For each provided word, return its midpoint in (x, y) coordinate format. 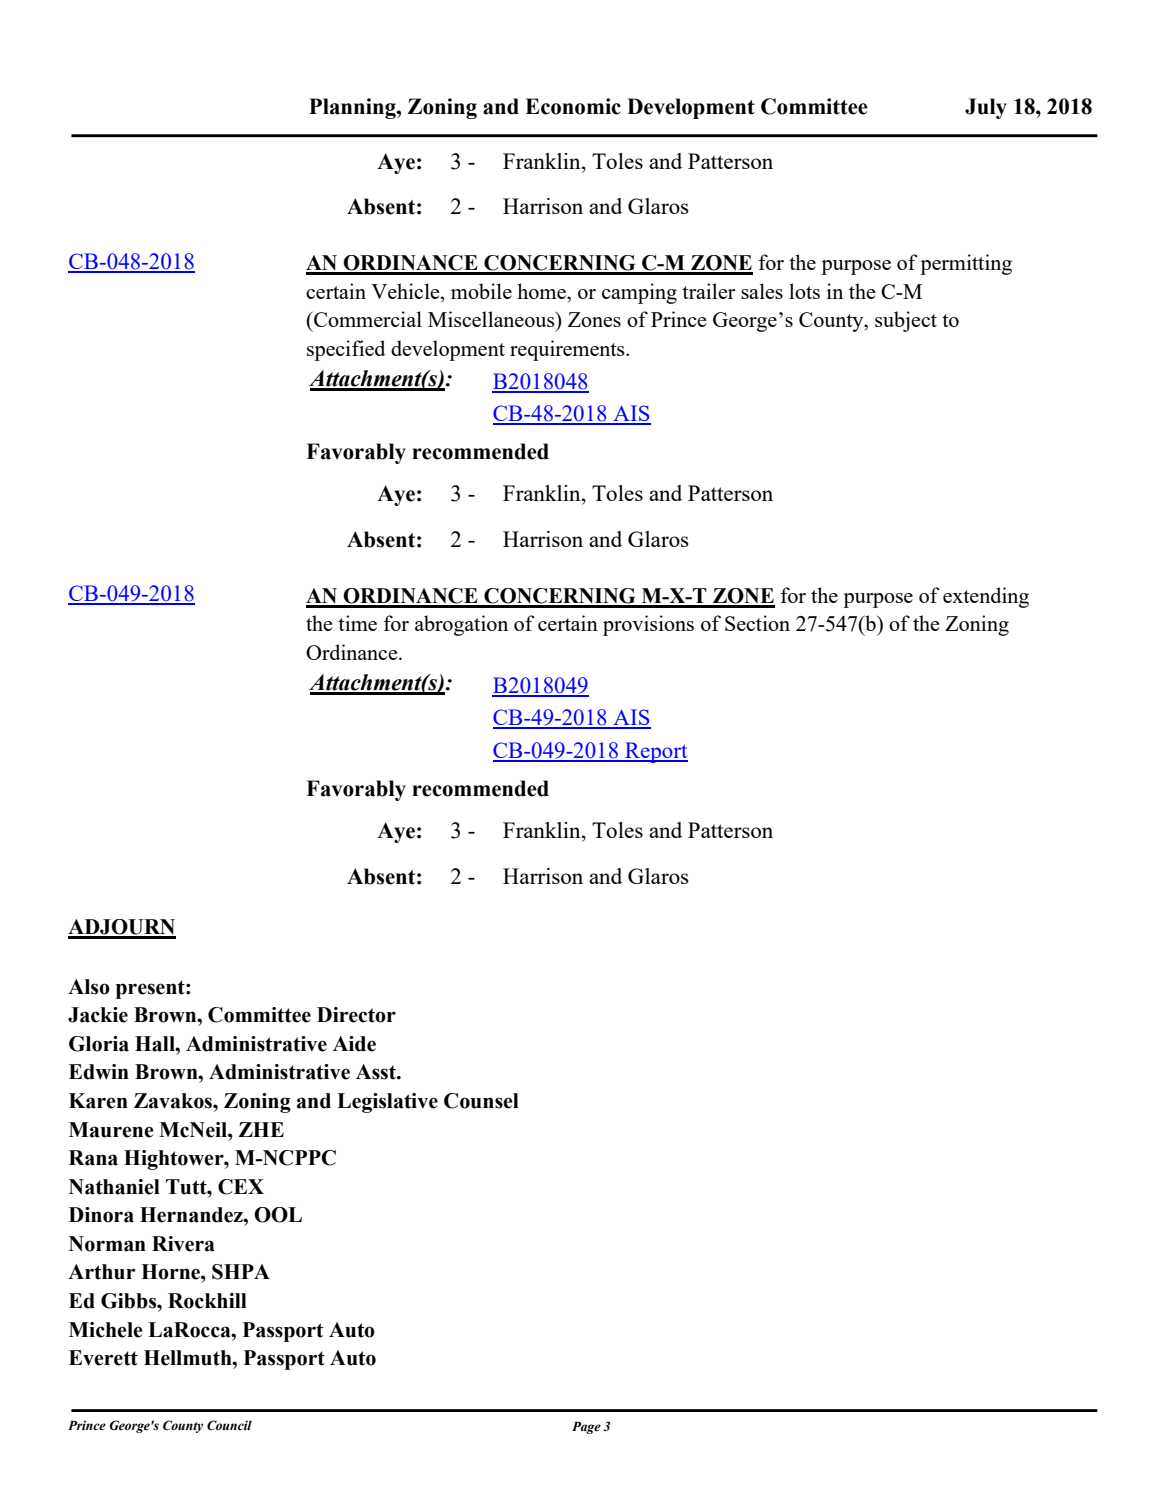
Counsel (481, 1101)
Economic (573, 106)
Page (586, 1428)
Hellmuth (189, 1358)
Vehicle (406, 291)
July (986, 108)
